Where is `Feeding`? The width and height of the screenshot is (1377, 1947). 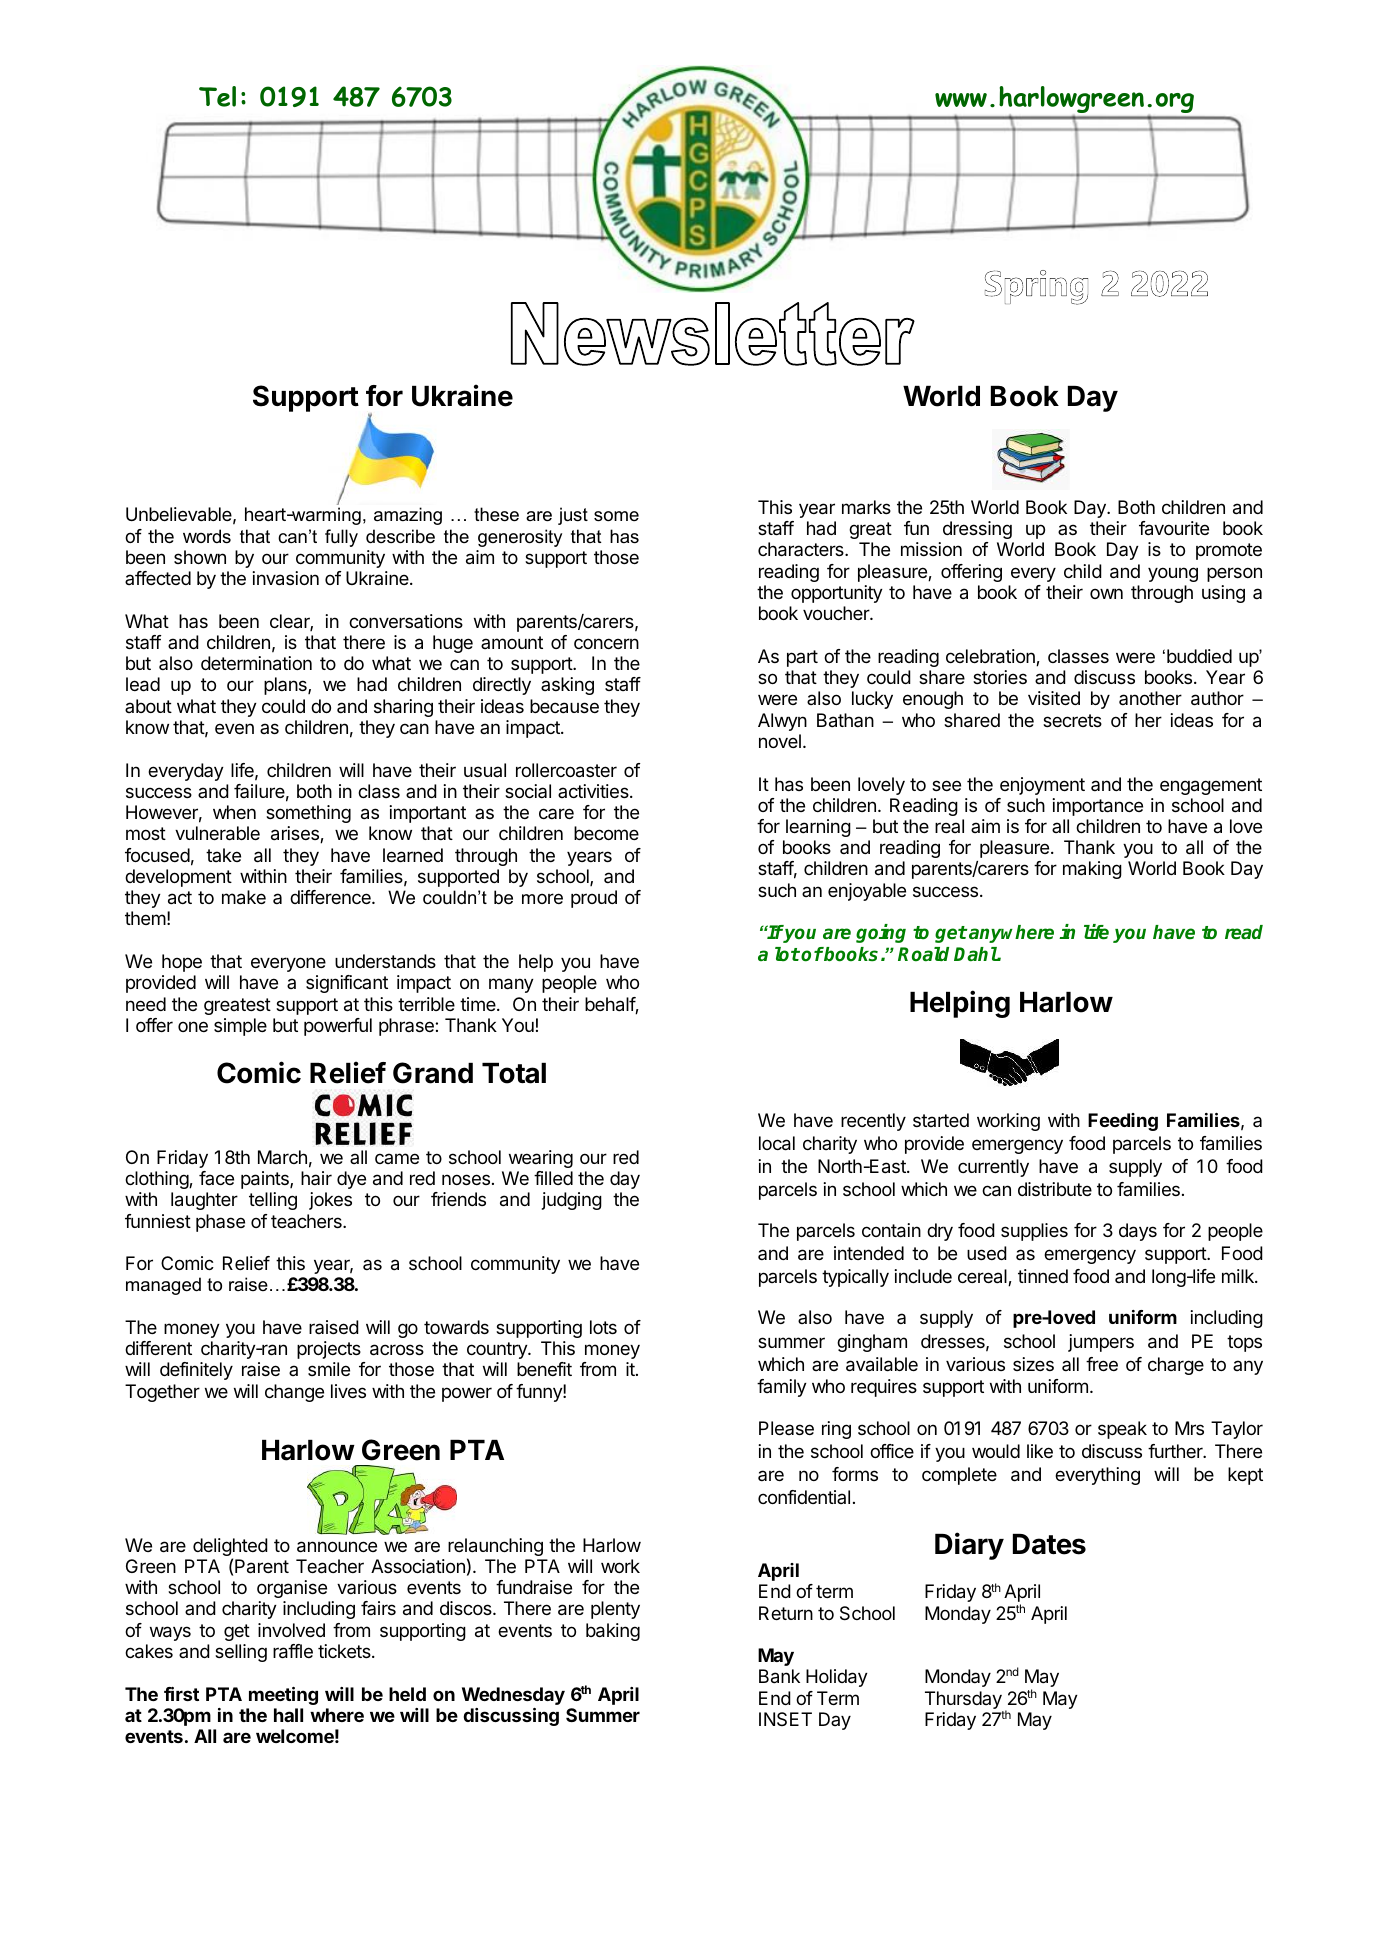
Feeding is located at coordinates (1123, 1122).
